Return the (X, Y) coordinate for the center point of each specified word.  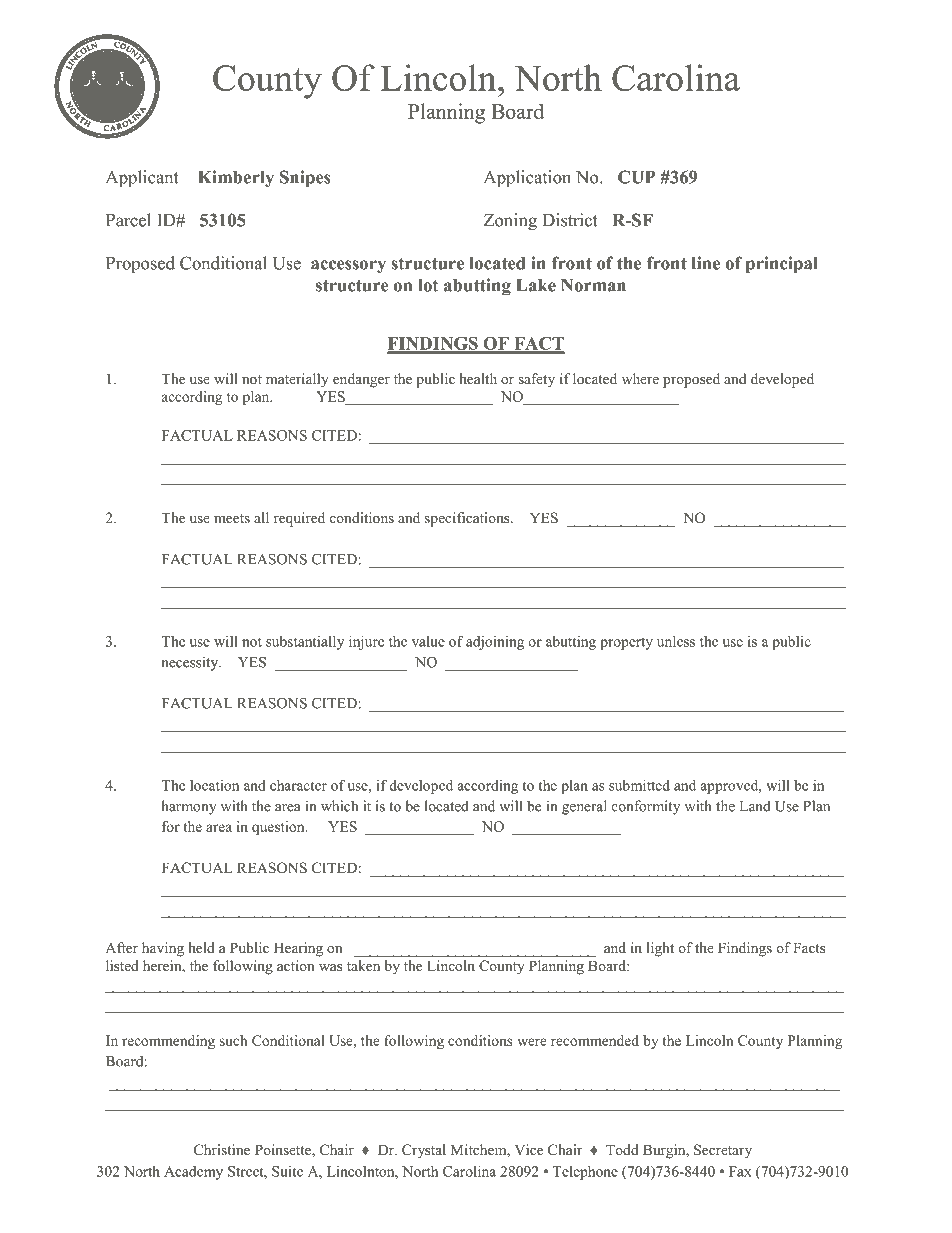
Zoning (510, 222)
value (428, 641)
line (706, 263)
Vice (529, 1149)
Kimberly (236, 179)
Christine (222, 1149)
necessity (191, 663)
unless (676, 641)
